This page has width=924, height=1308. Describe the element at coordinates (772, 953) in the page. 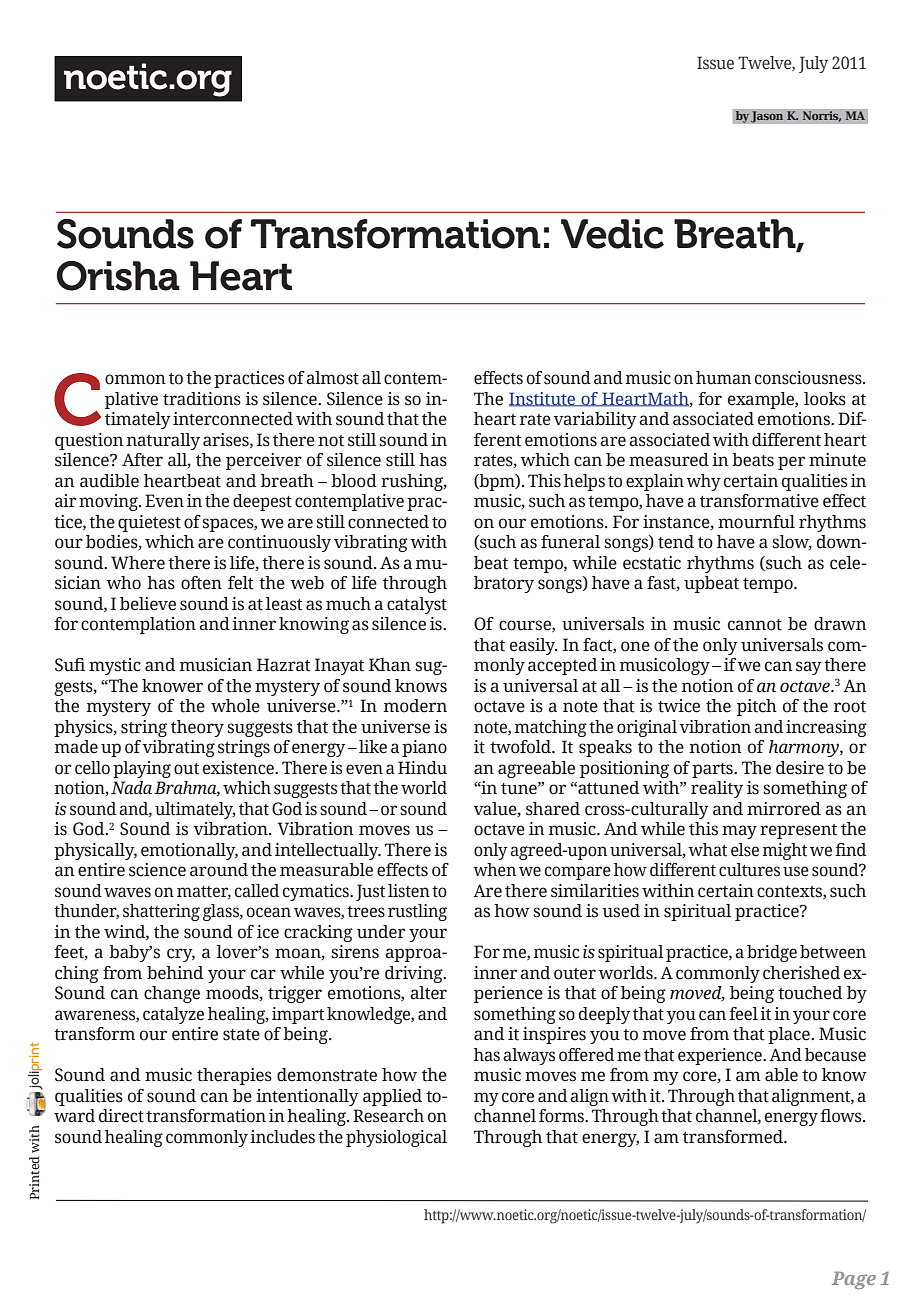

I see `bridge` at that location.
